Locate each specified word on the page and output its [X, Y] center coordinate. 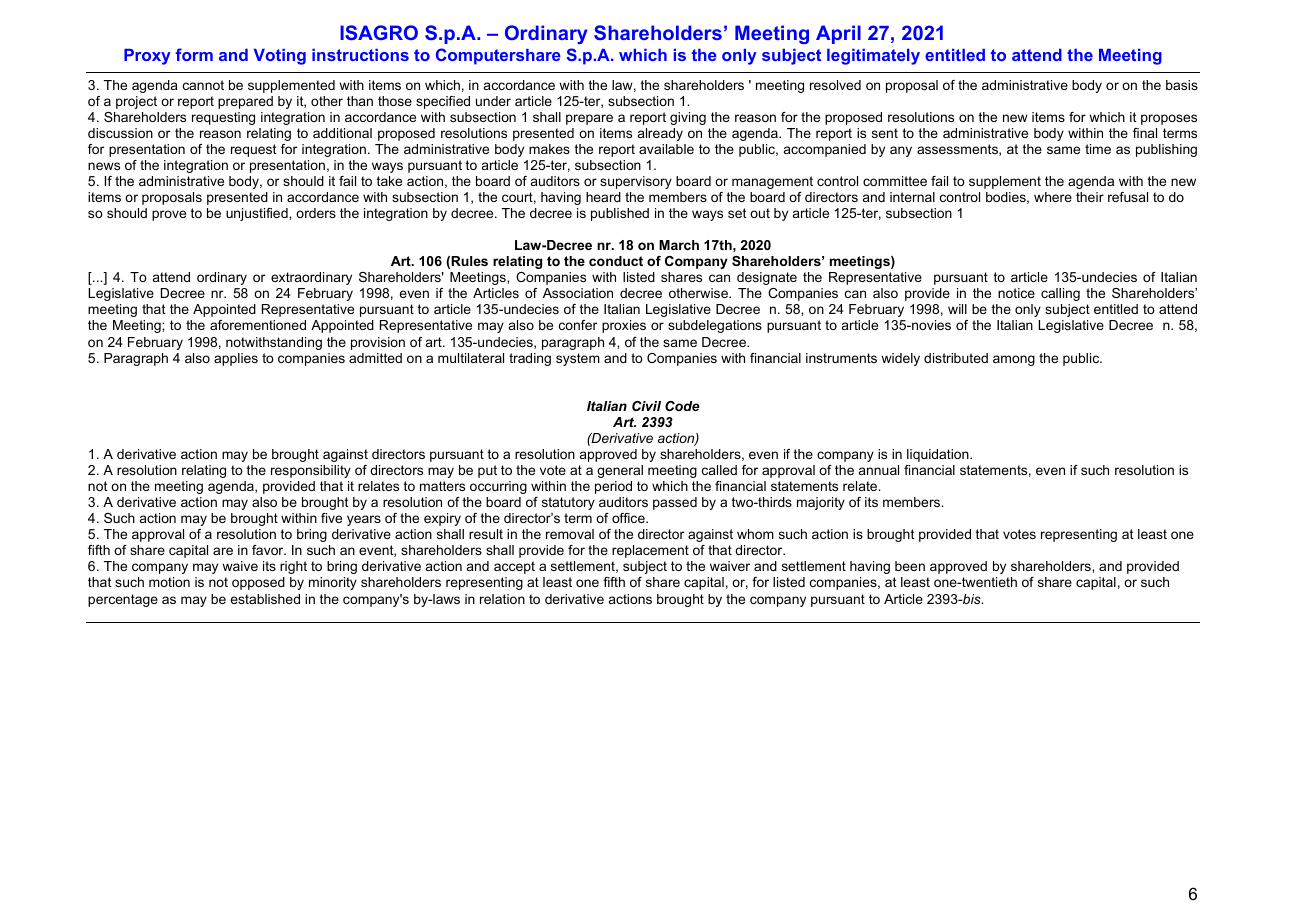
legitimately [873, 57]
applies [236, 359]
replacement [650, 551]
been [910, 566]
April [838, 34]
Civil [646, 406]
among [1014, 360]
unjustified [258, 214]
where [1053, 197]
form [194, 54]
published [620, 214]
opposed [258, 583]
